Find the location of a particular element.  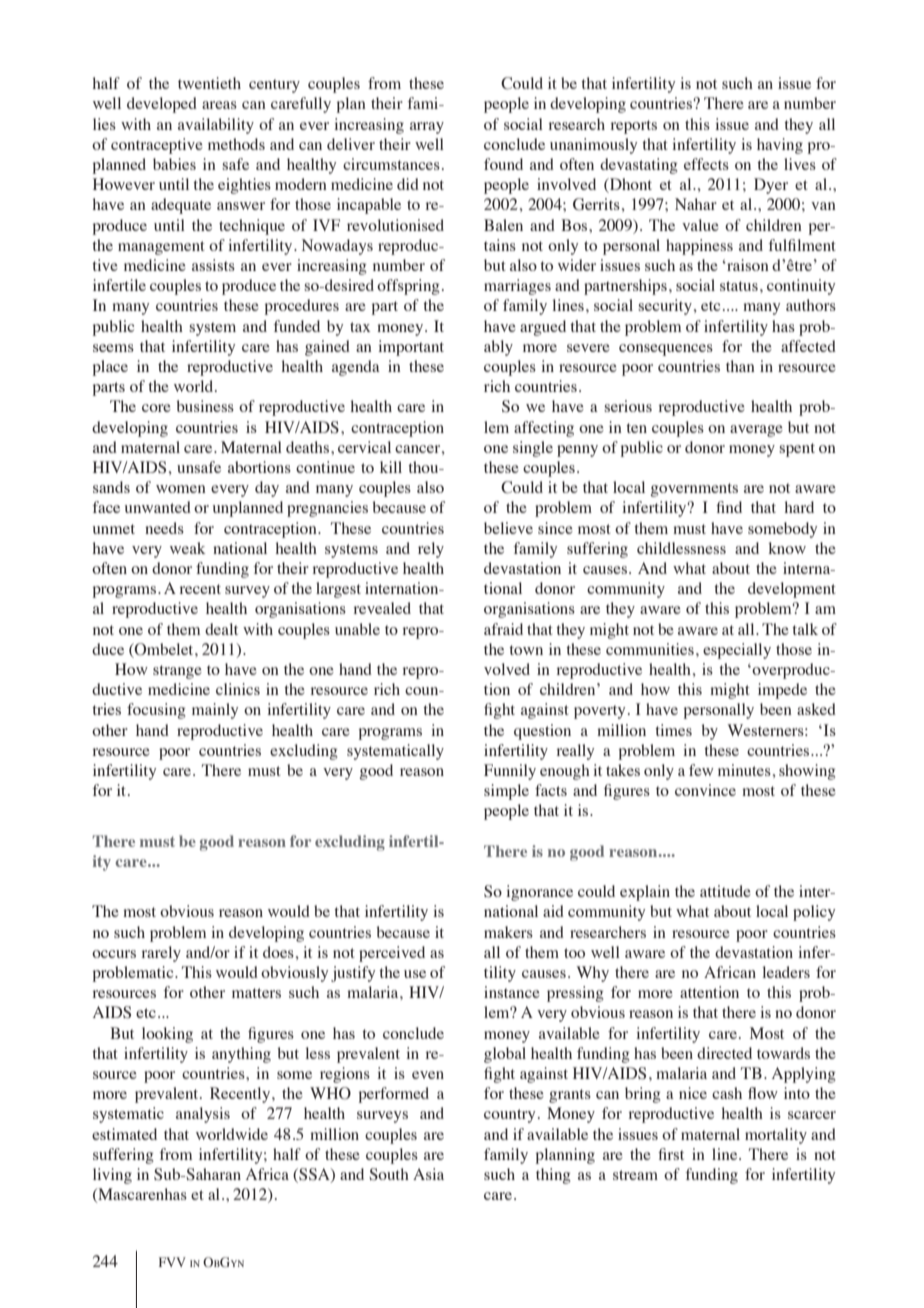

women is located at coordinates (181, 489).
